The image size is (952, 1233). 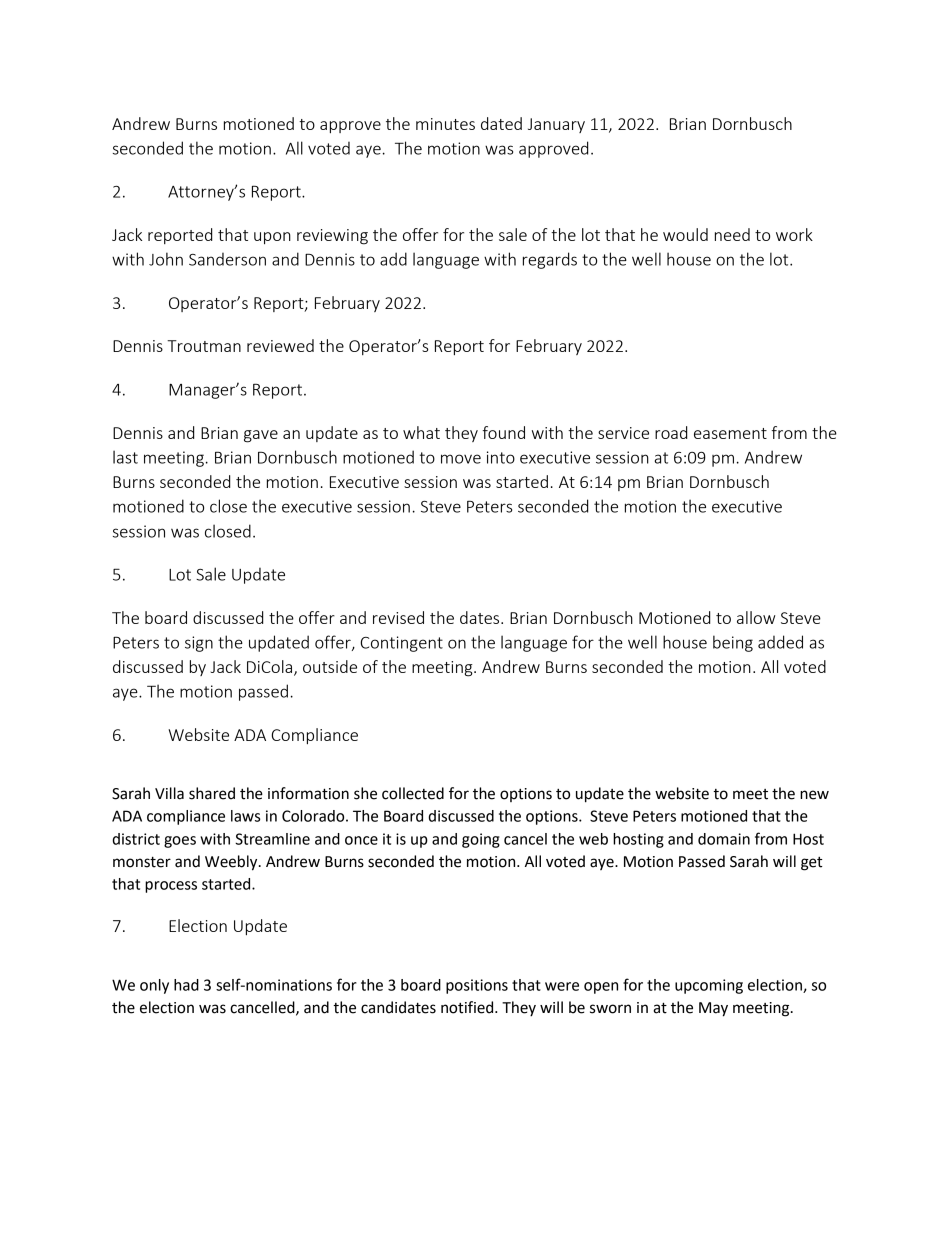 I want to click on minutes, so click(x=445, y=124).
